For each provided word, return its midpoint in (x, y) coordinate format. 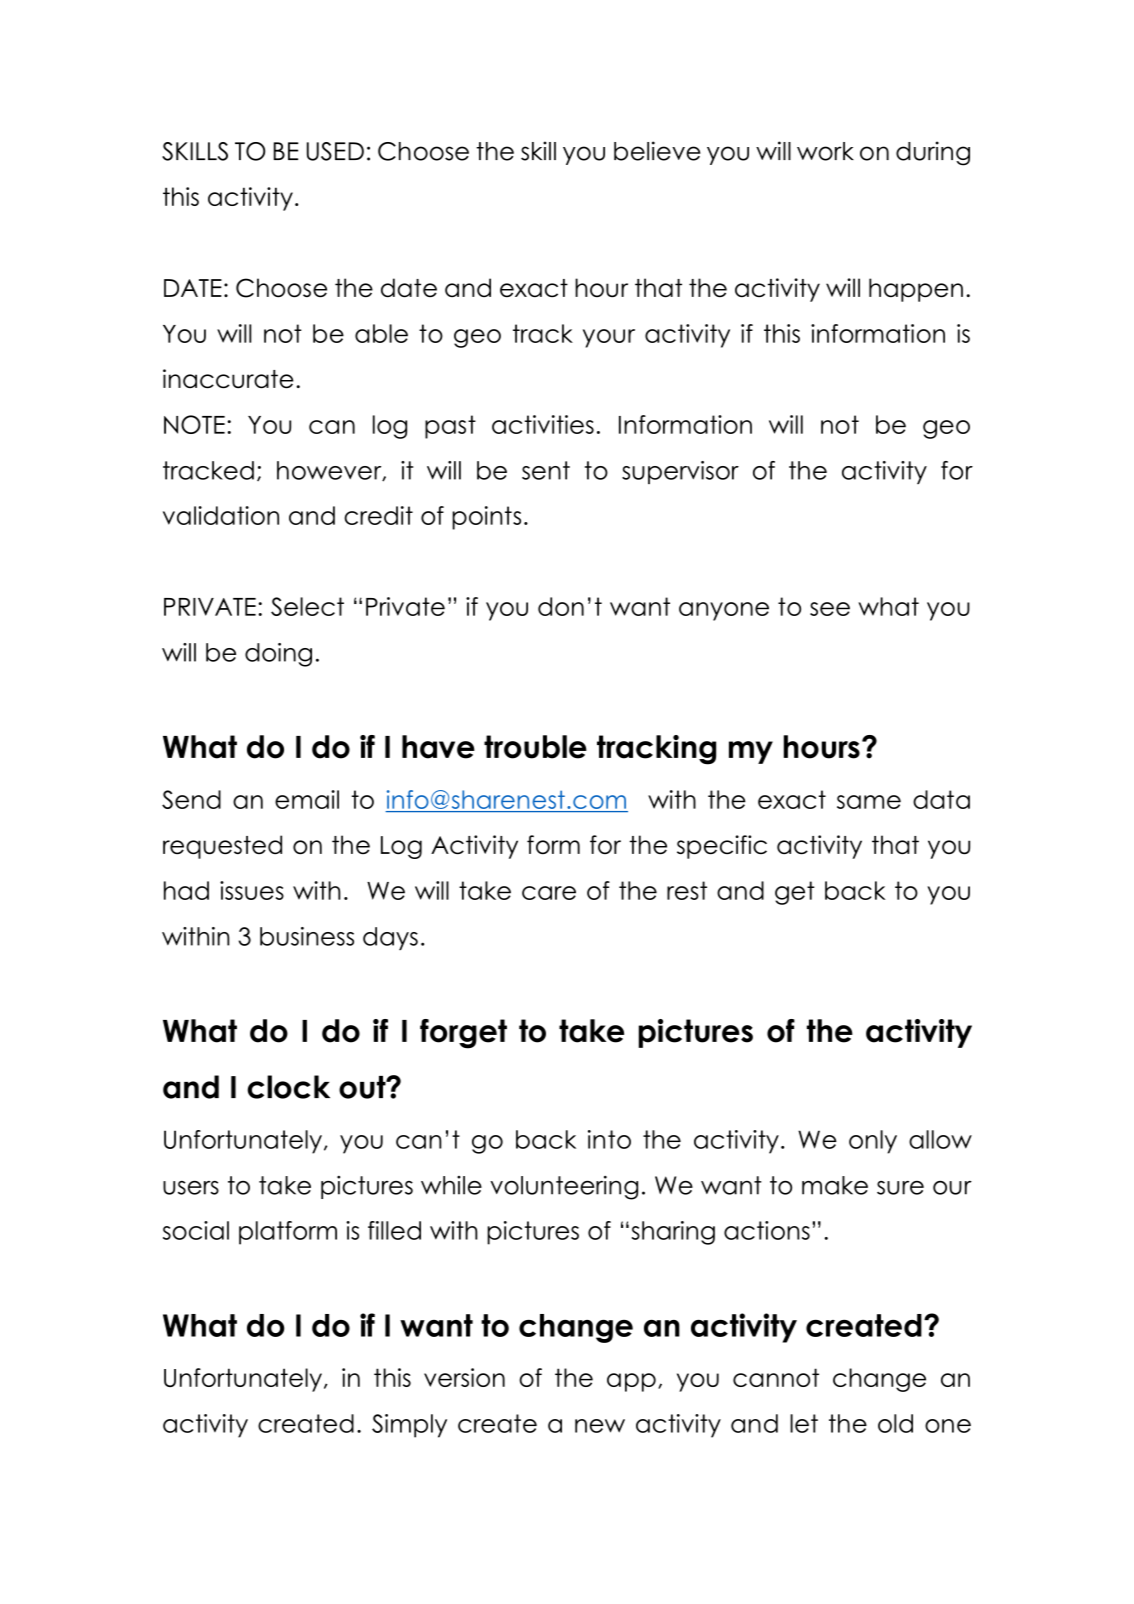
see (830, 609)
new (600, 1426)
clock (288, 1087)
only (873, 1142)
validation (221, 515)
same (869, 802)
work (825, 151)
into (609, 1139)
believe (657, 151)
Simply (409, 1426)
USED (335, 151)
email (307, 799)
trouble (535, 747)
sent (546, 470)
